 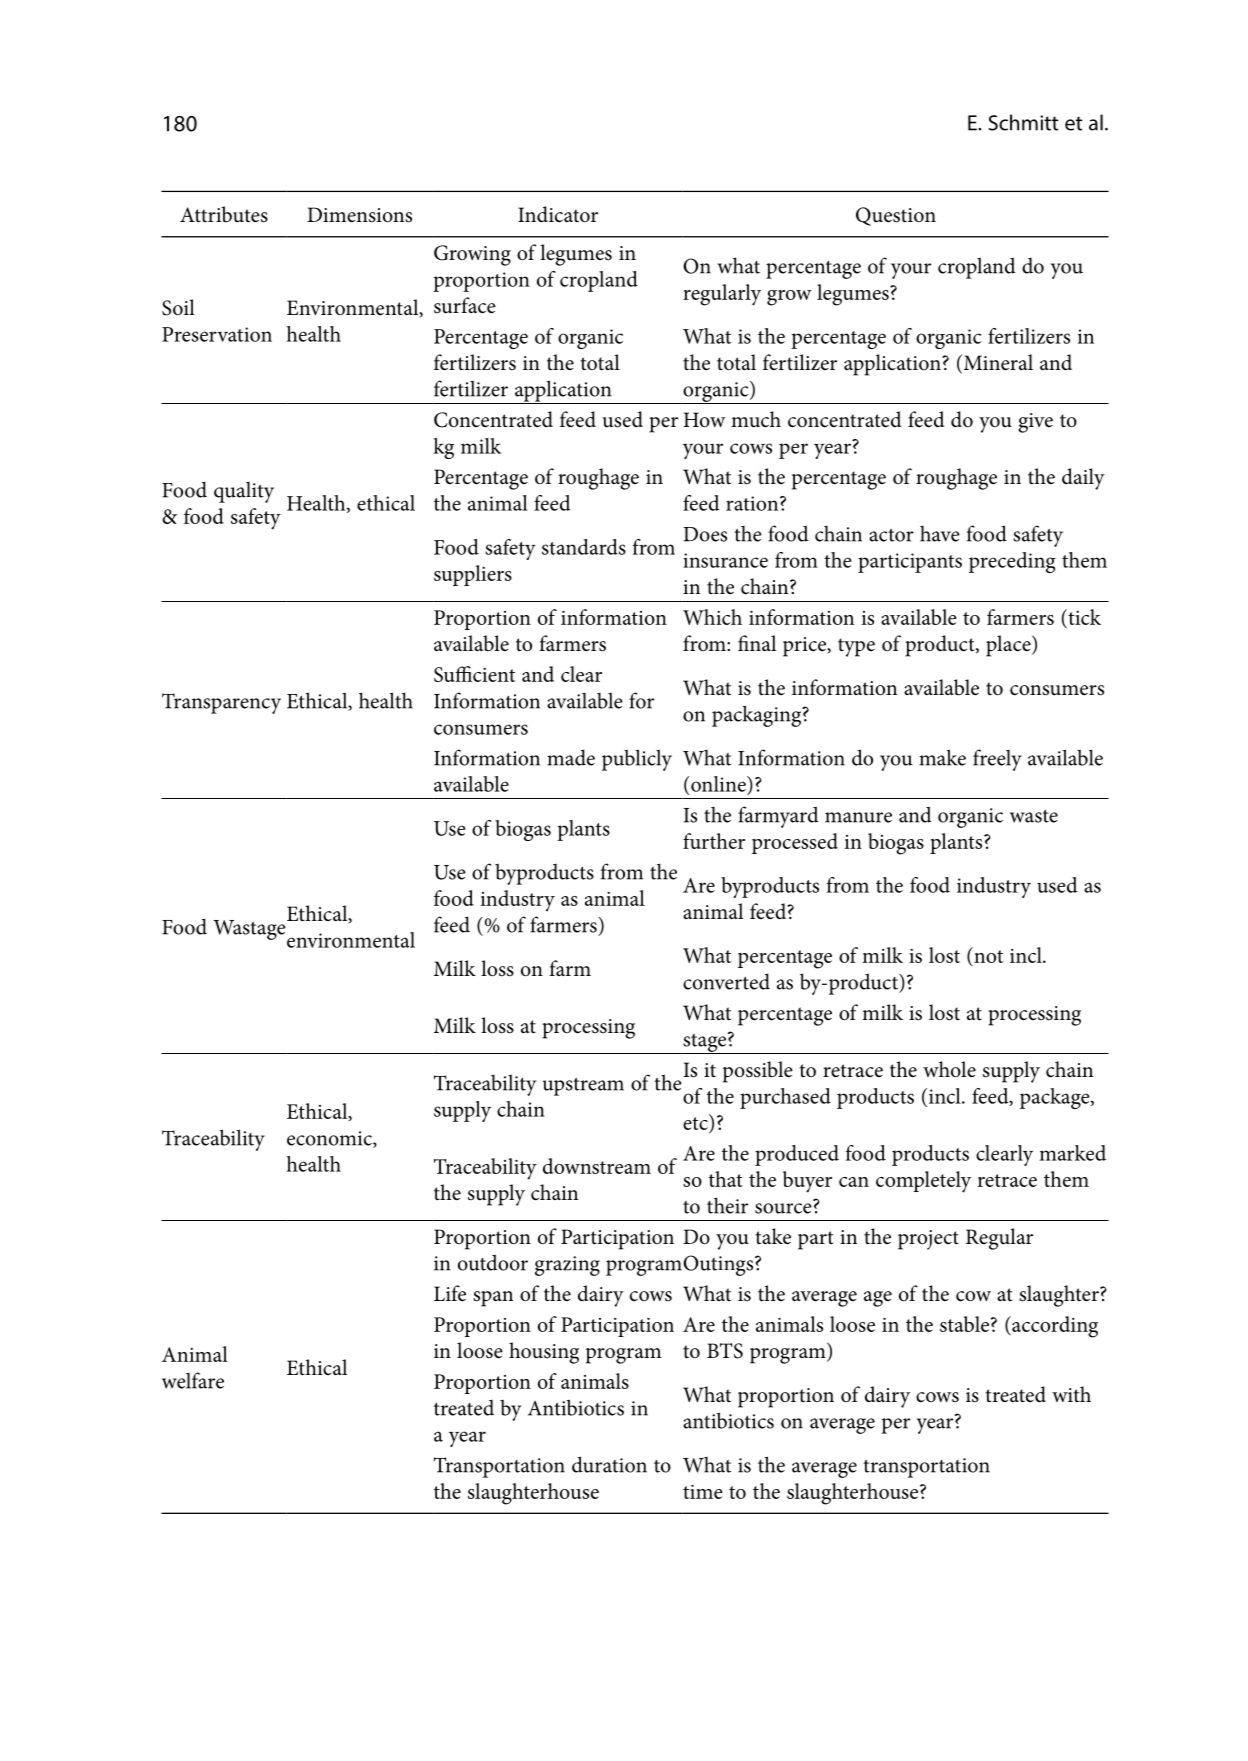 What do you see at coordinates (703, 1491) in the image?
I see `time` at bounding box center [703, 1491].
